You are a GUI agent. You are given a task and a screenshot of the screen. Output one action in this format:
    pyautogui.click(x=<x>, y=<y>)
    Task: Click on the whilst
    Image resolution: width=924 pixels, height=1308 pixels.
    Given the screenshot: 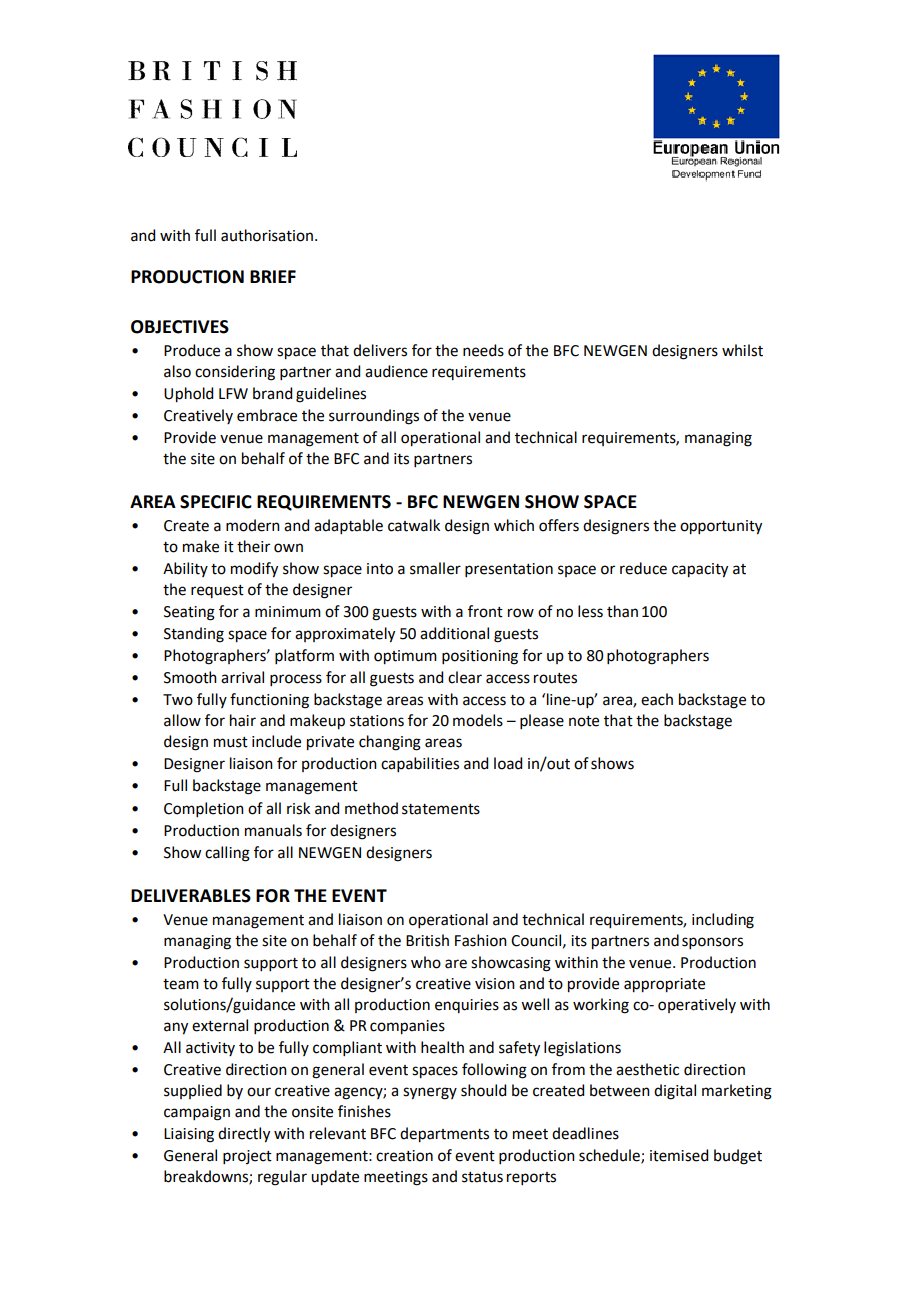 What is the action you would take?
    pyautogui.click(x=742, y=350)
